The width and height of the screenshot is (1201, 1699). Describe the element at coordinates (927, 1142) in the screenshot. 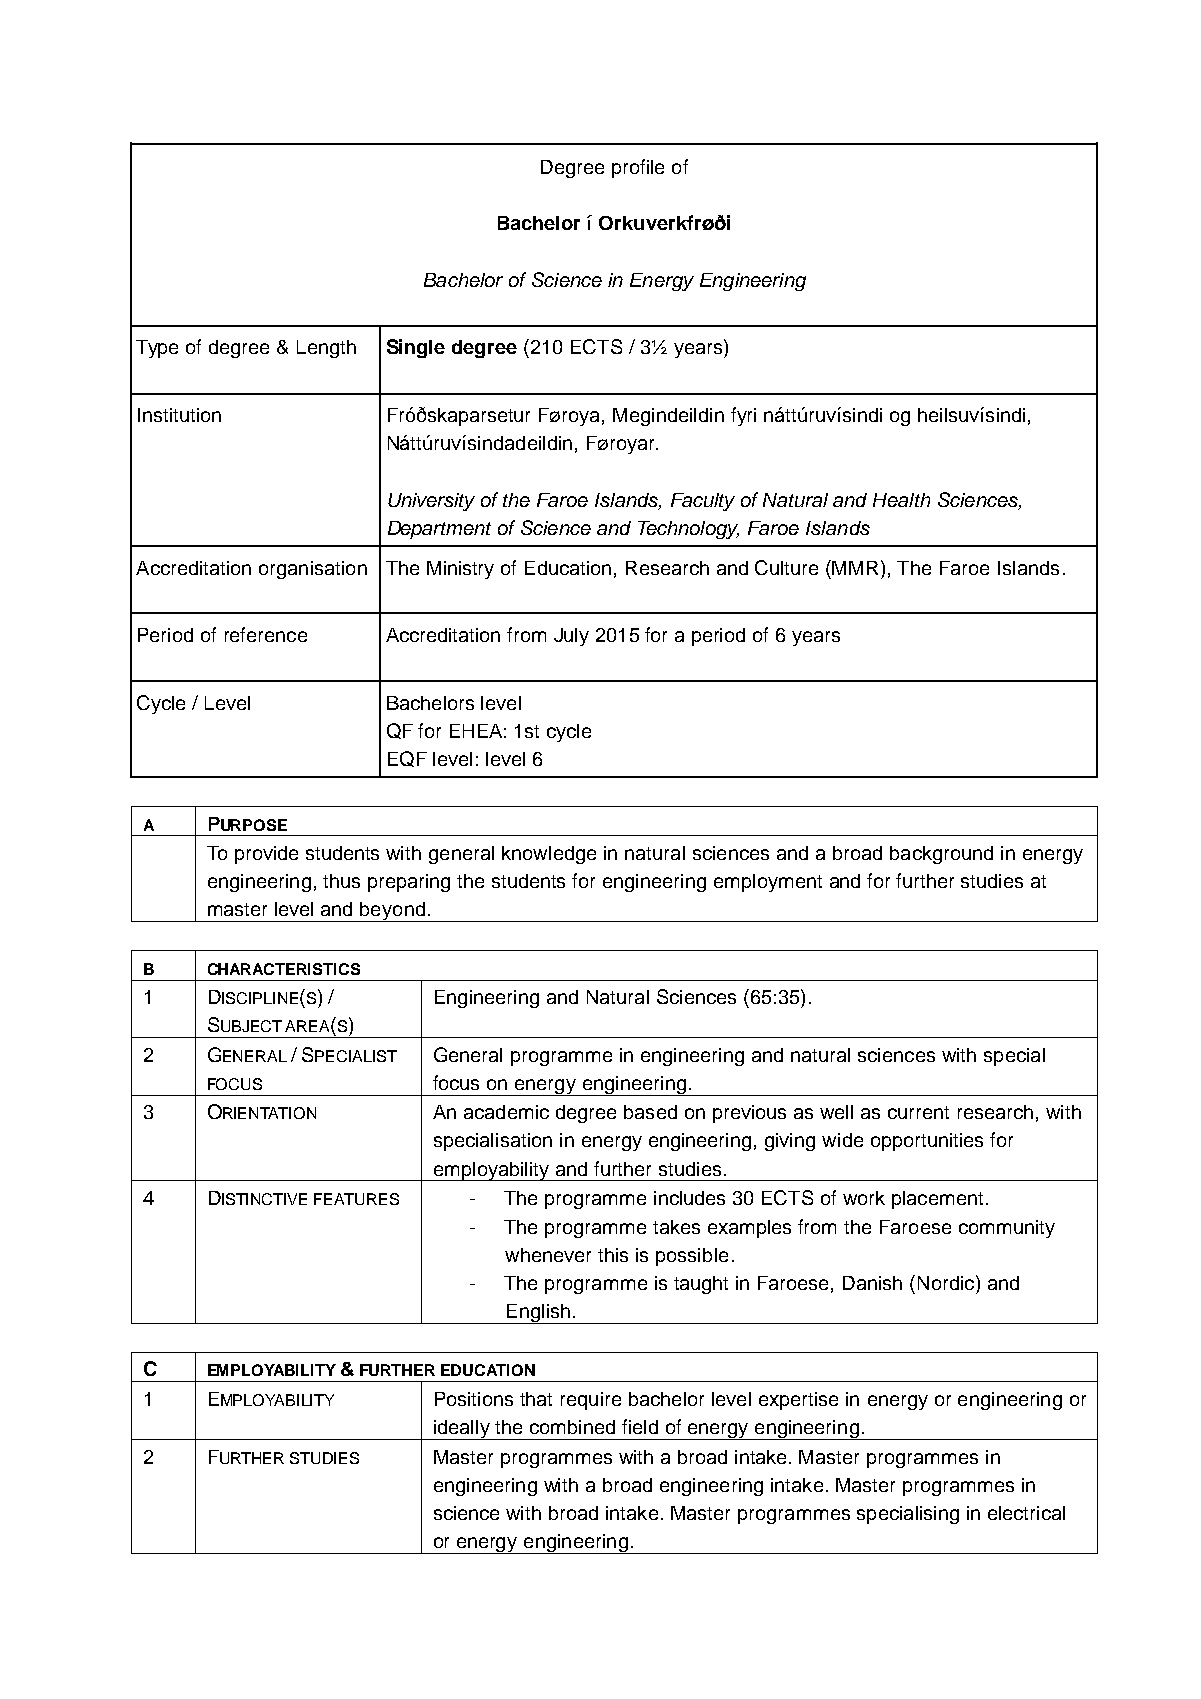

I see `opportunities` at that location.
